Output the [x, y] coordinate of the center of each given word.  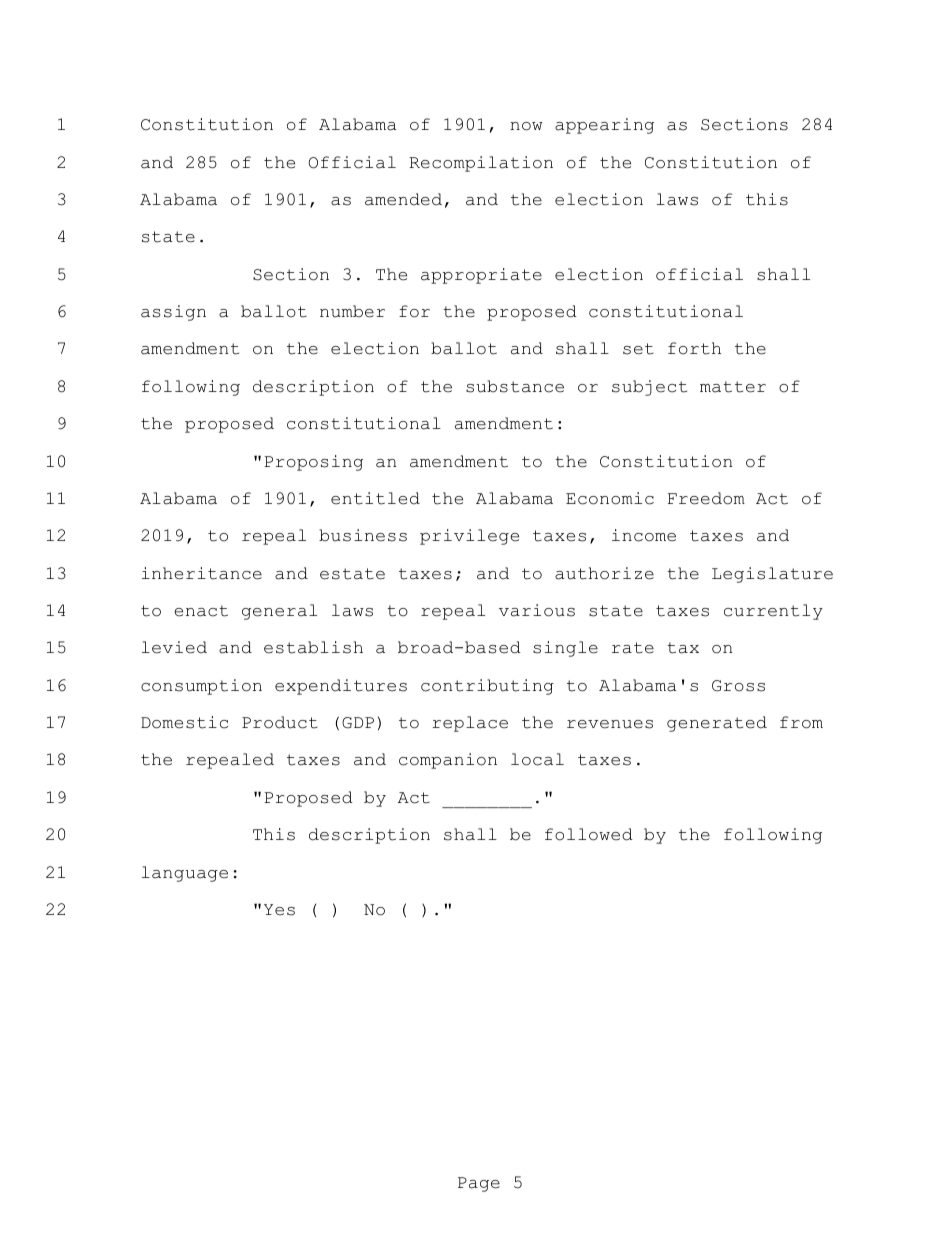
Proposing [314, 463]
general [279, 612]
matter [733, 387]
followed [589, 834]
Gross [738, 686]
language [185, 874]
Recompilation [481, 164]
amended [403, 199]
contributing [487, 687]
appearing [604, 126]
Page [479, 1184]
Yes [279, 910]
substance [515, 386]
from [801, 722]
